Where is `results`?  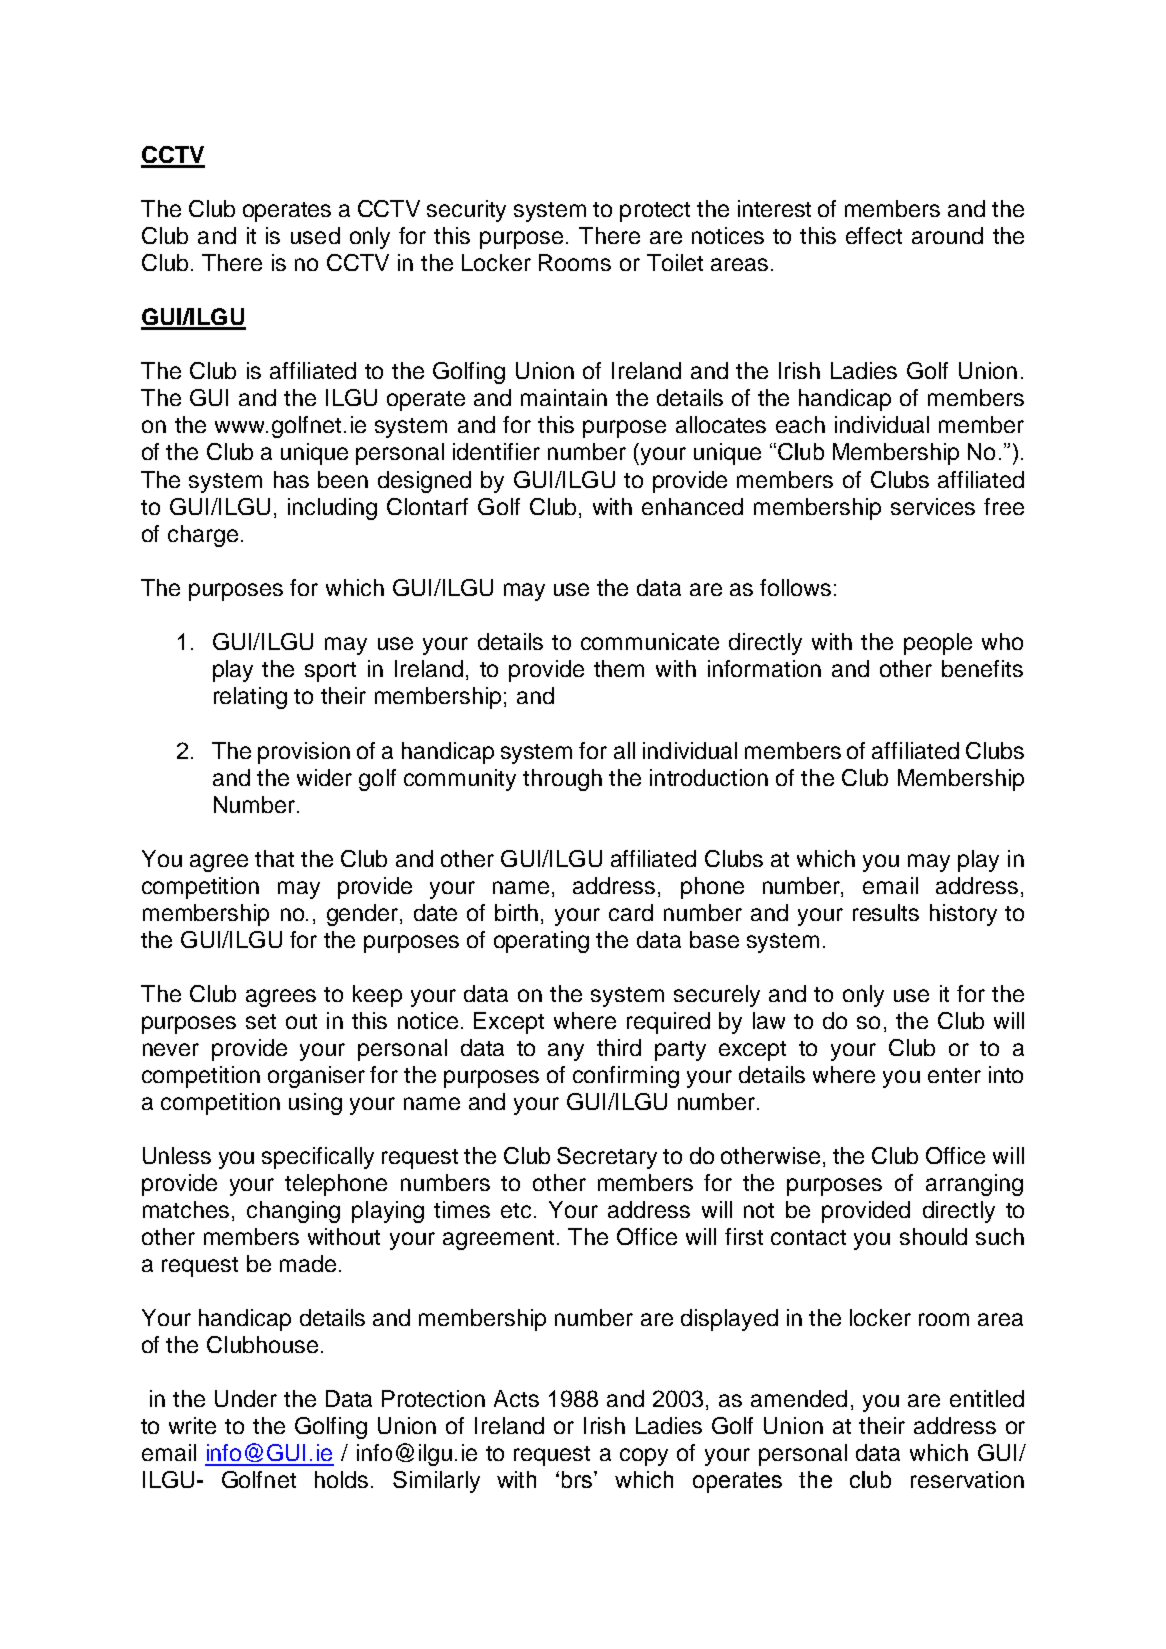 results is located at coordinates (886, 912).
